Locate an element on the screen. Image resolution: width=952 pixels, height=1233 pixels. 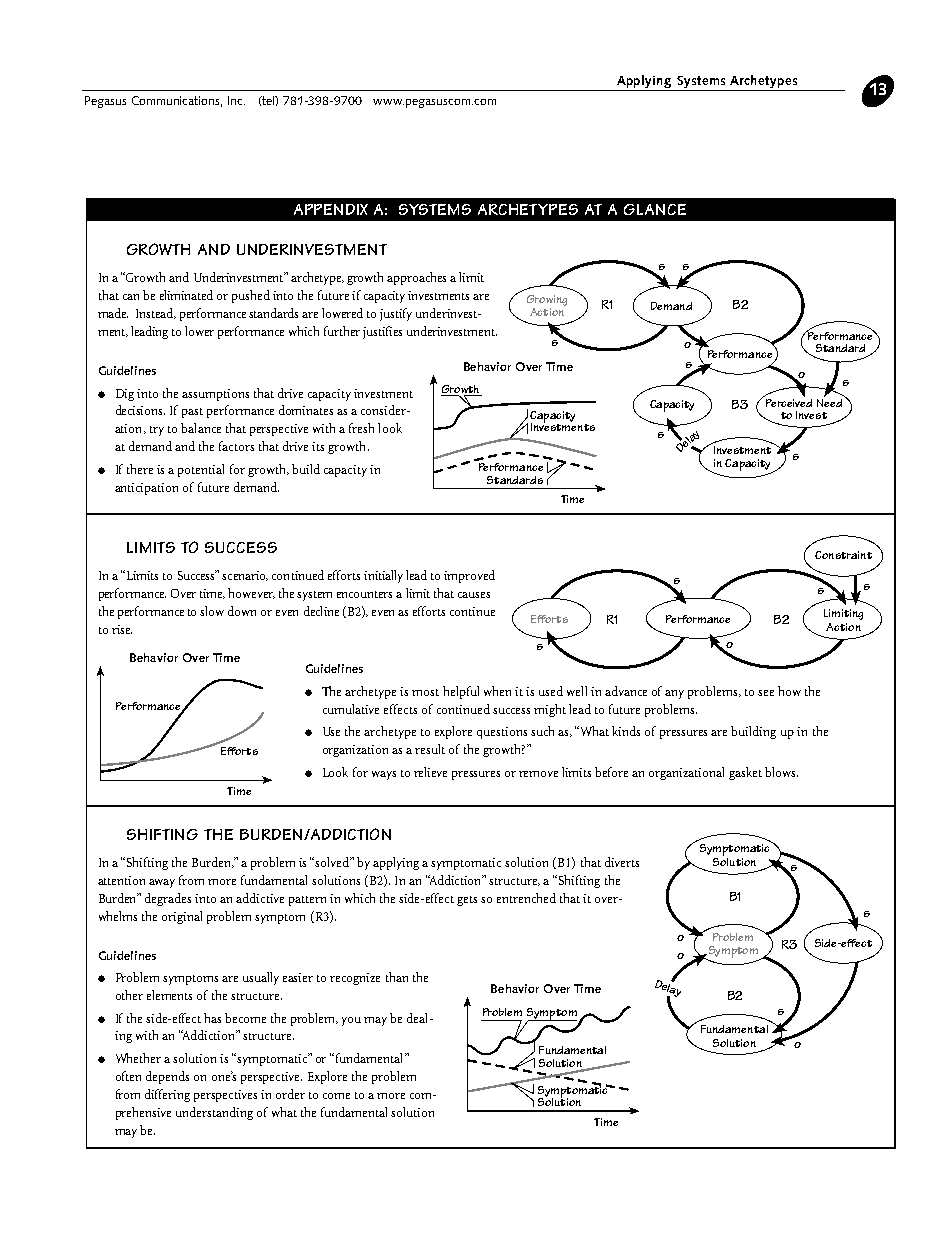
causes is located at coordinates (474, 595).
